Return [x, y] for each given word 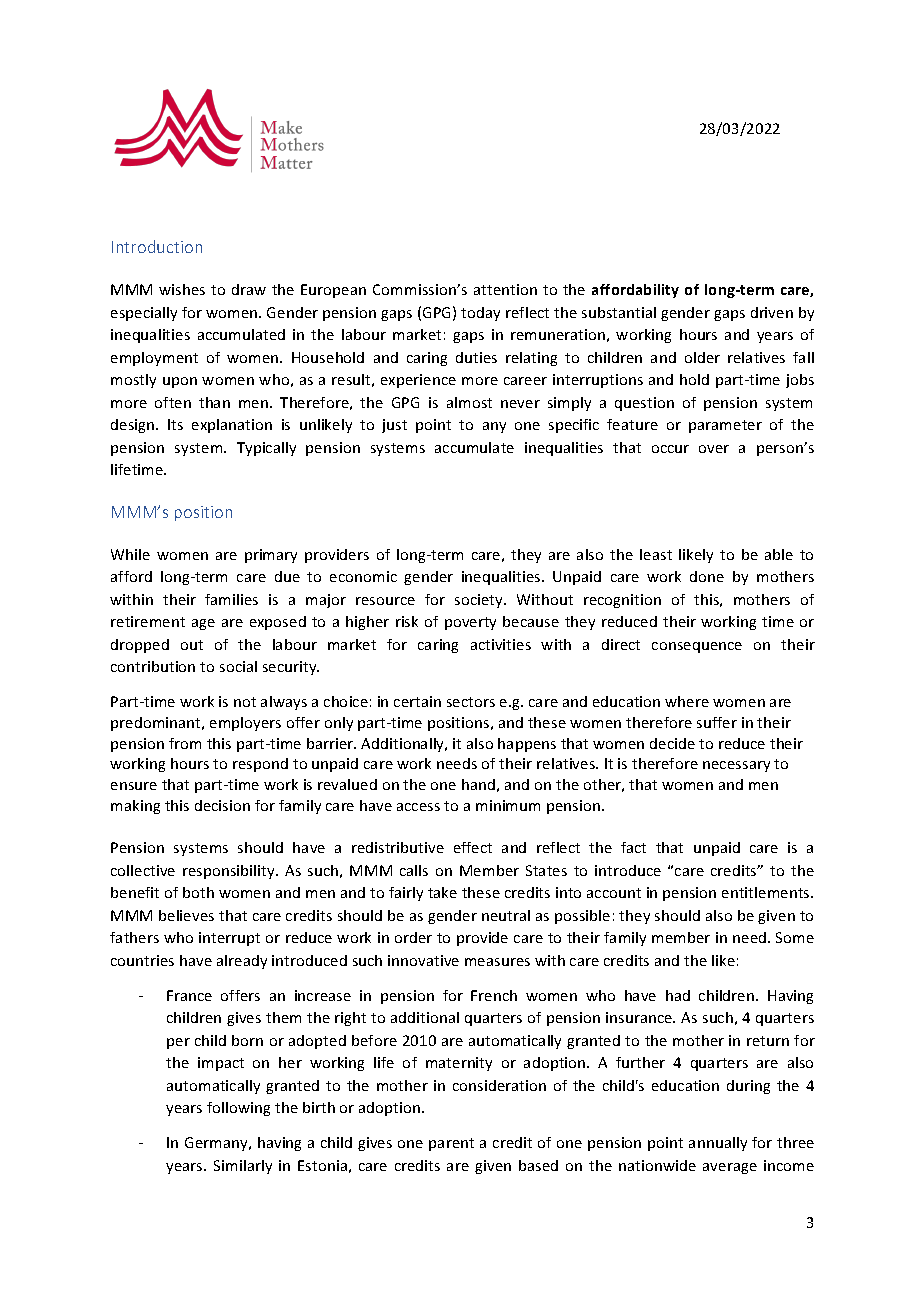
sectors [471, 702]
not [245, 702]
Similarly [243, 1167]
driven [772, 312]
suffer [717, 722]
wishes [182, 289]
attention [505, 289]
